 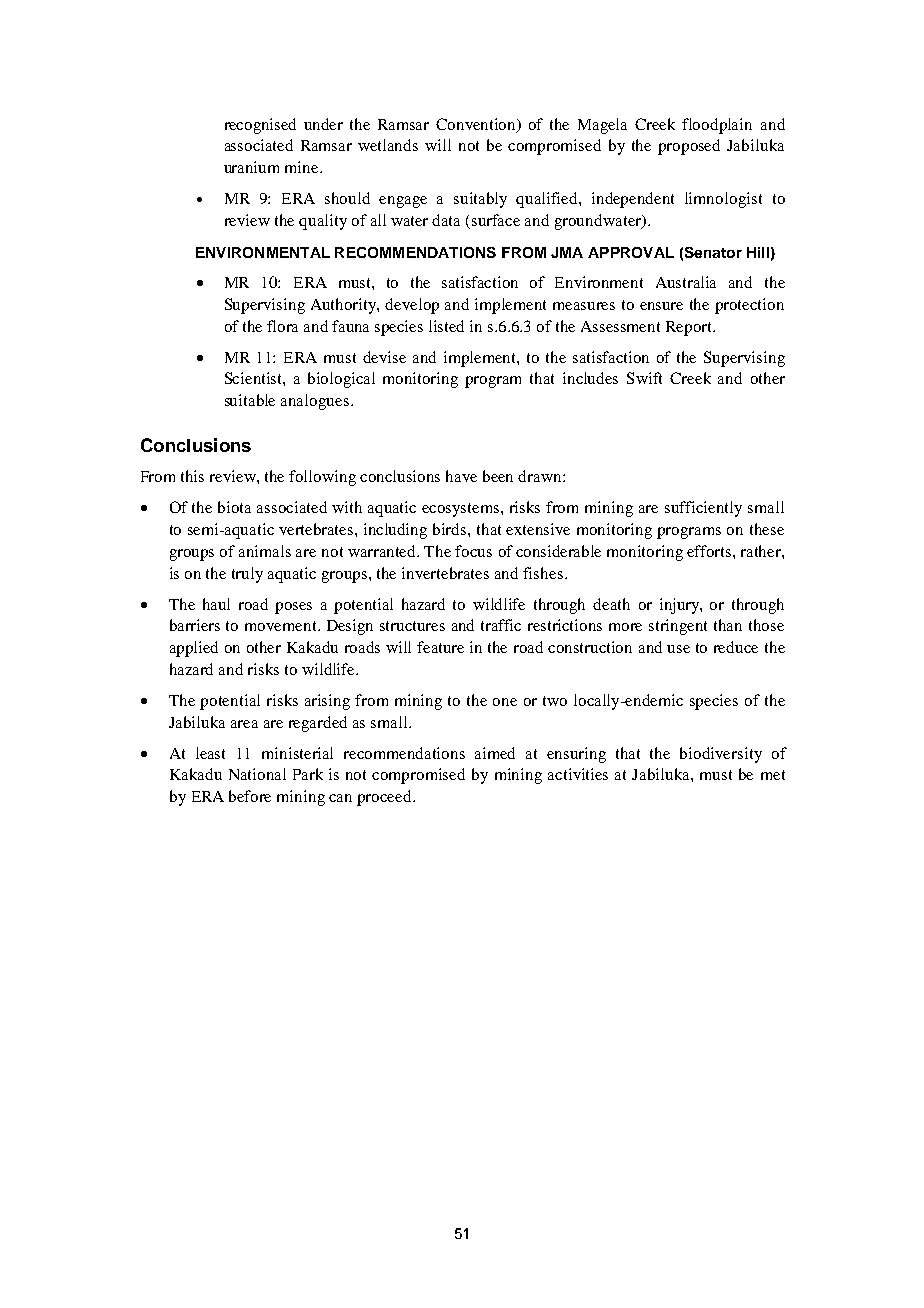 What do you see at coordinates (260, 126) in the screenshot?
I see `recognised` at bounding box center [260, 126].
